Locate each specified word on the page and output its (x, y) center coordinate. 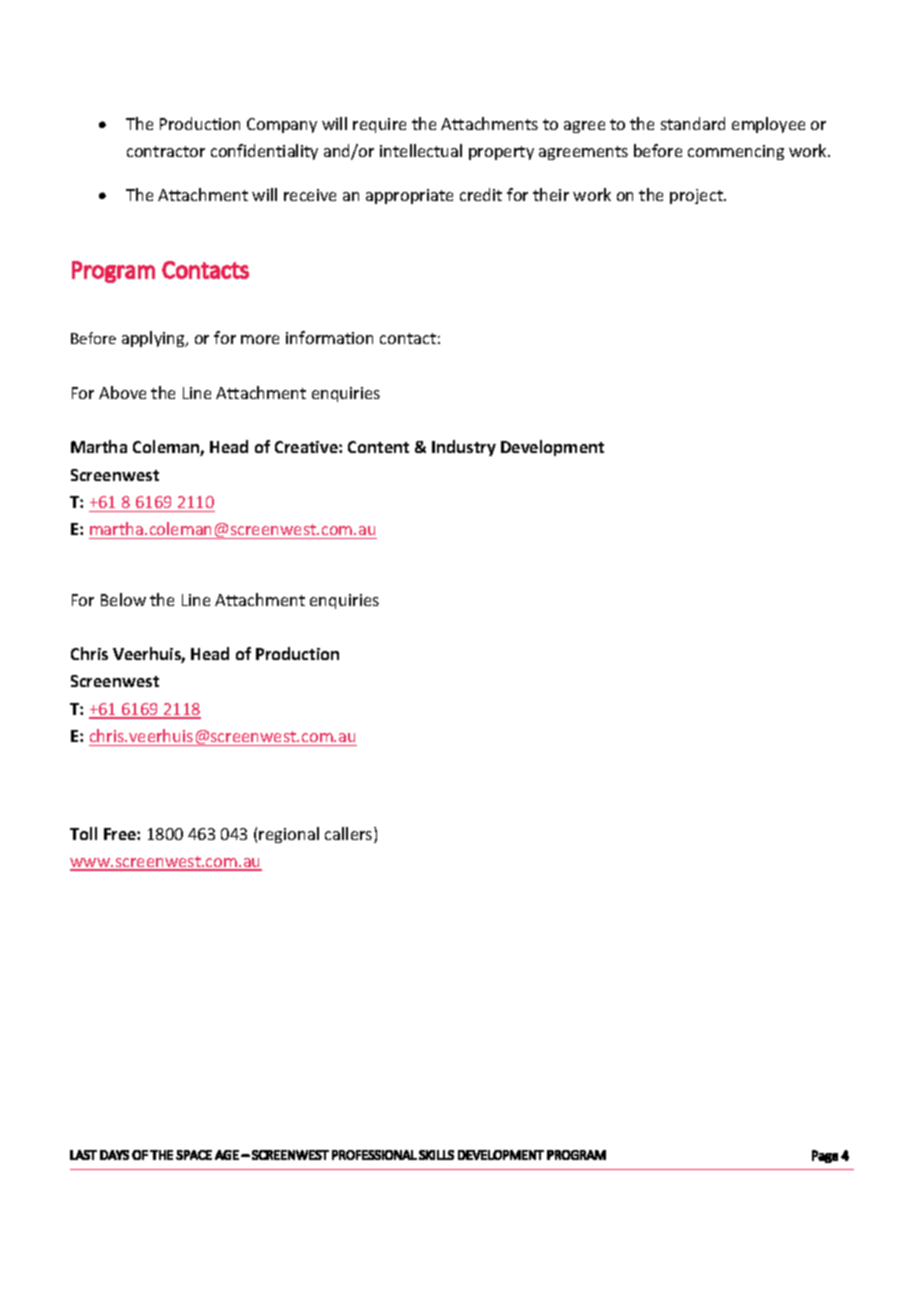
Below (123, 599)
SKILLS (436, 1155)
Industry (464, 448)
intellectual (421, 150)
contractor (166, 151)
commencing (736, 152)
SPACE (194, 1155)
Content (378, 447)
